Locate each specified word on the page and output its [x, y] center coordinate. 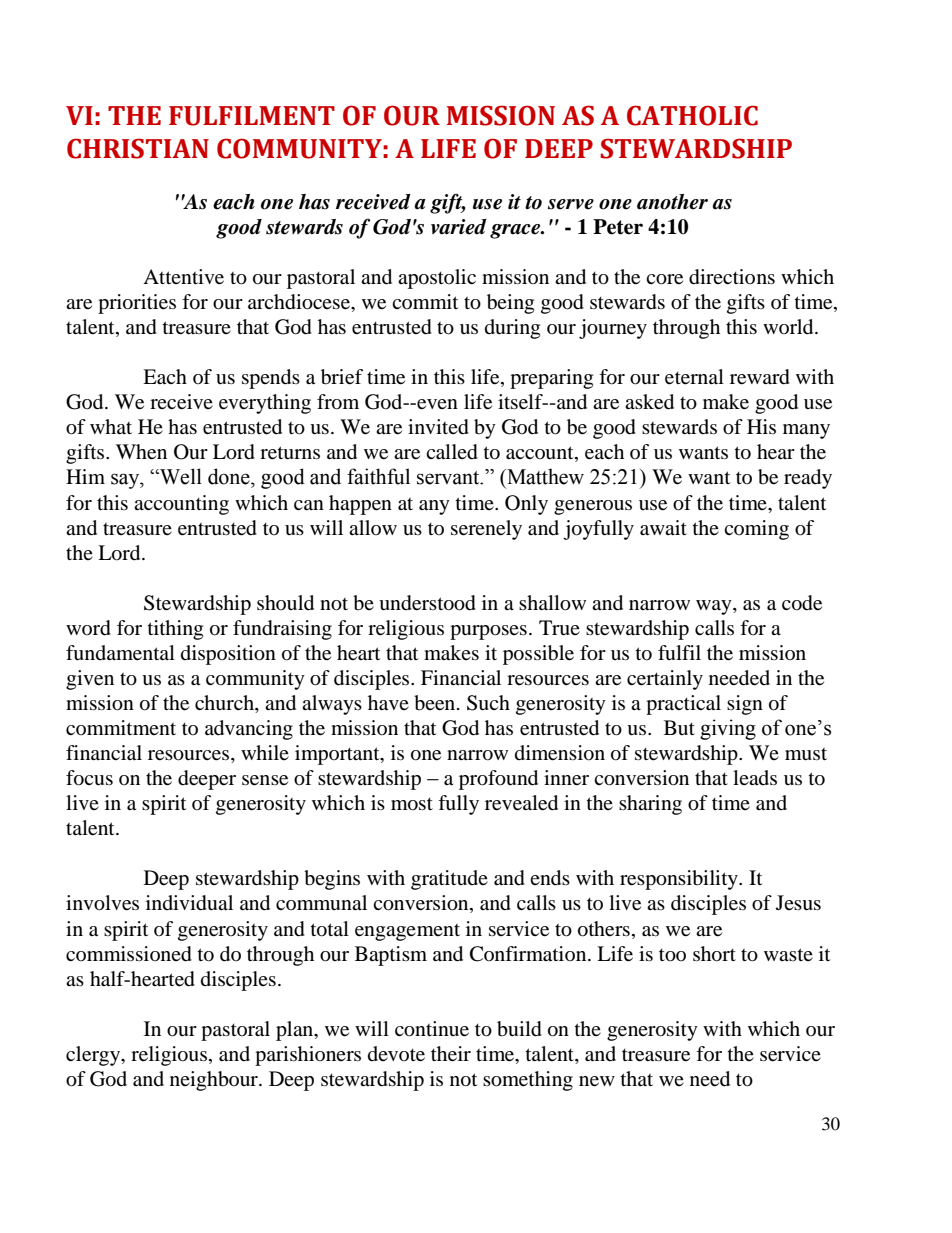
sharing [650, 805]
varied [459, 227]
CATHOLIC [692, 115]
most [412, 804]
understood [427, 603]
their [451, 1054]
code [802, 603]
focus [89, 778]
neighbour [215, 1081]
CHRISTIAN [138, 148]
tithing [175, 630]
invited [438, 427]
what [111, 426]
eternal [694, 377]
